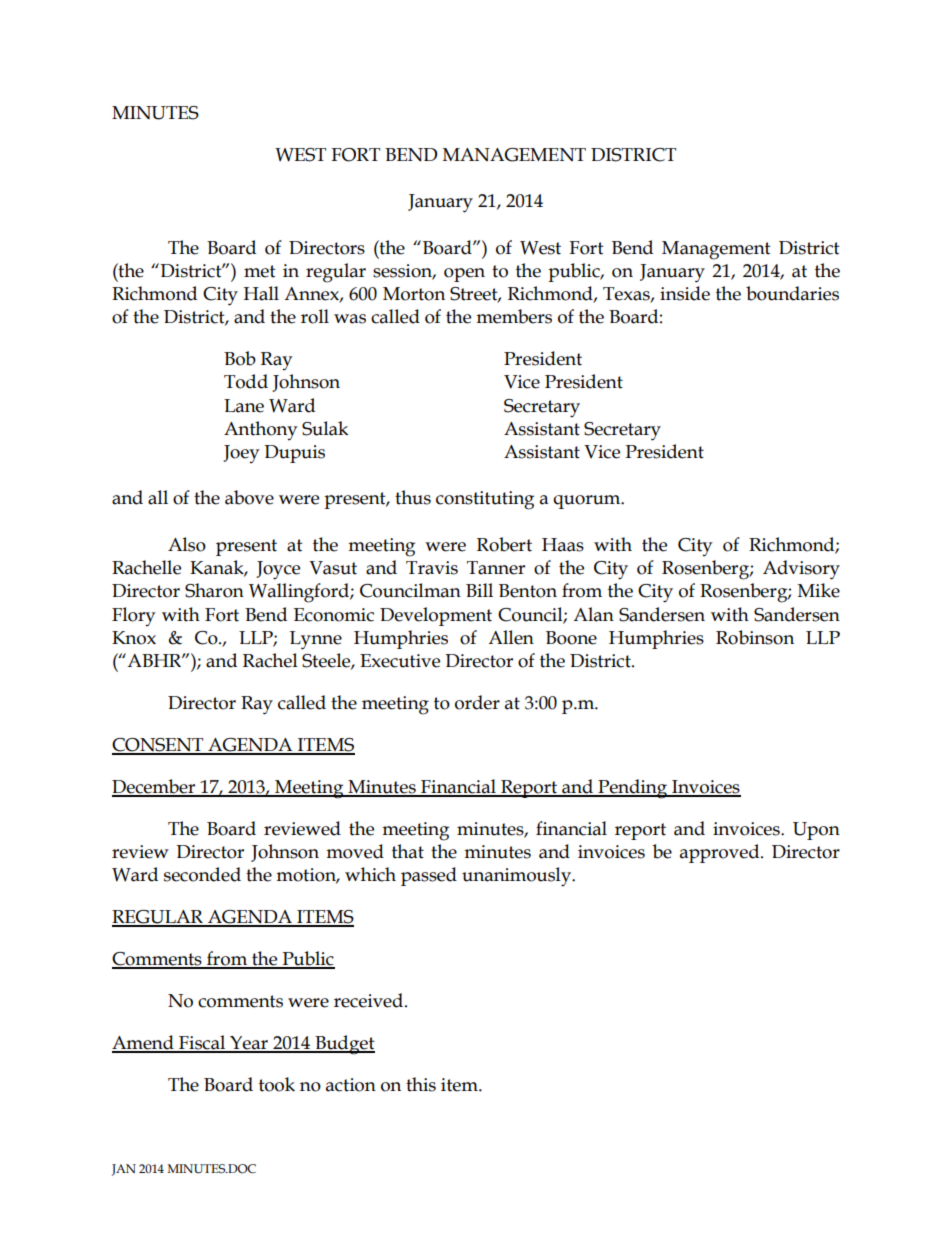 This page has width=952, height=1233. What do you see at coordinates (755, 637) in the page?
I see `Robinson` at bounding box center [755, 637].
